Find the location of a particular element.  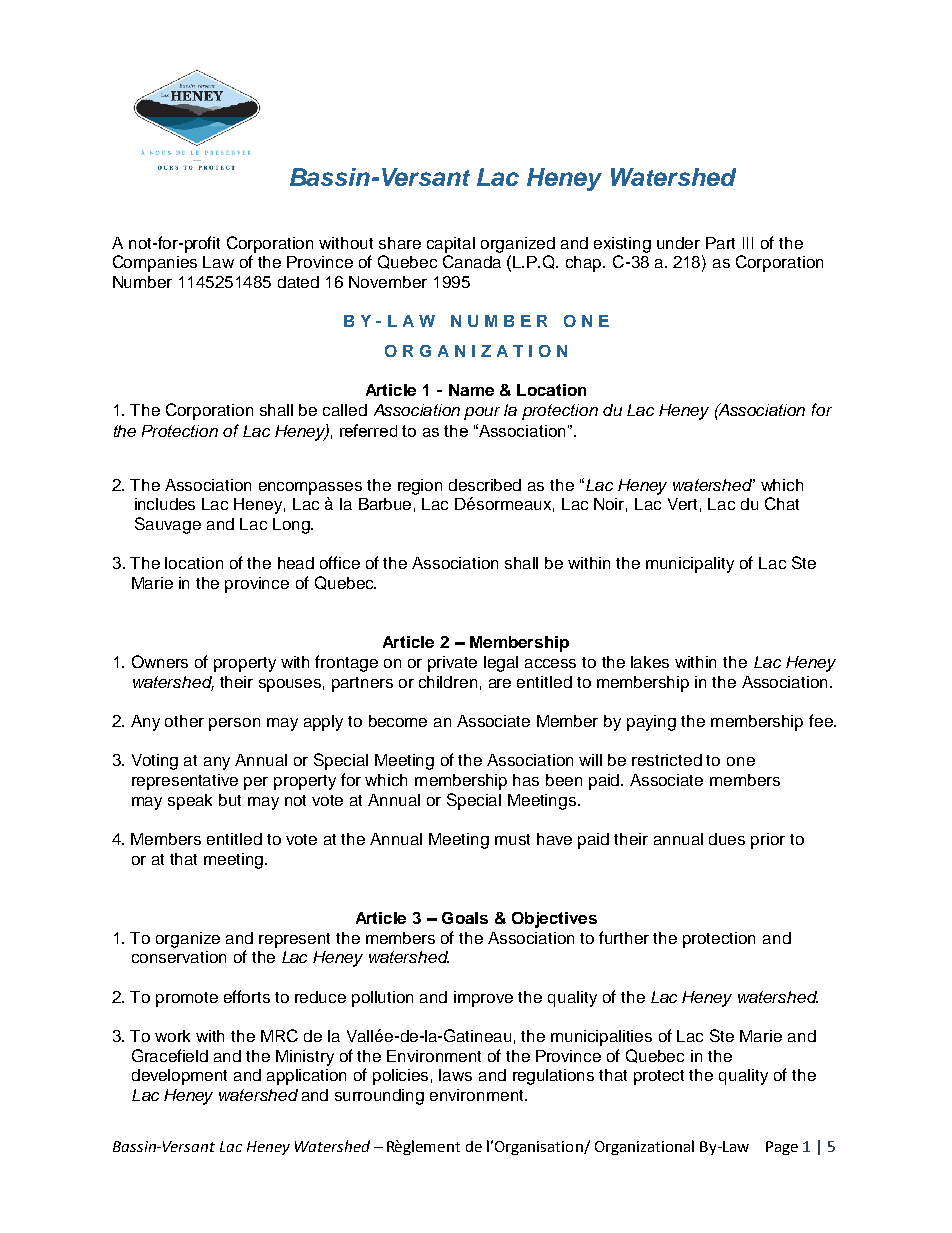

children is located at coordinates (448, 682).
